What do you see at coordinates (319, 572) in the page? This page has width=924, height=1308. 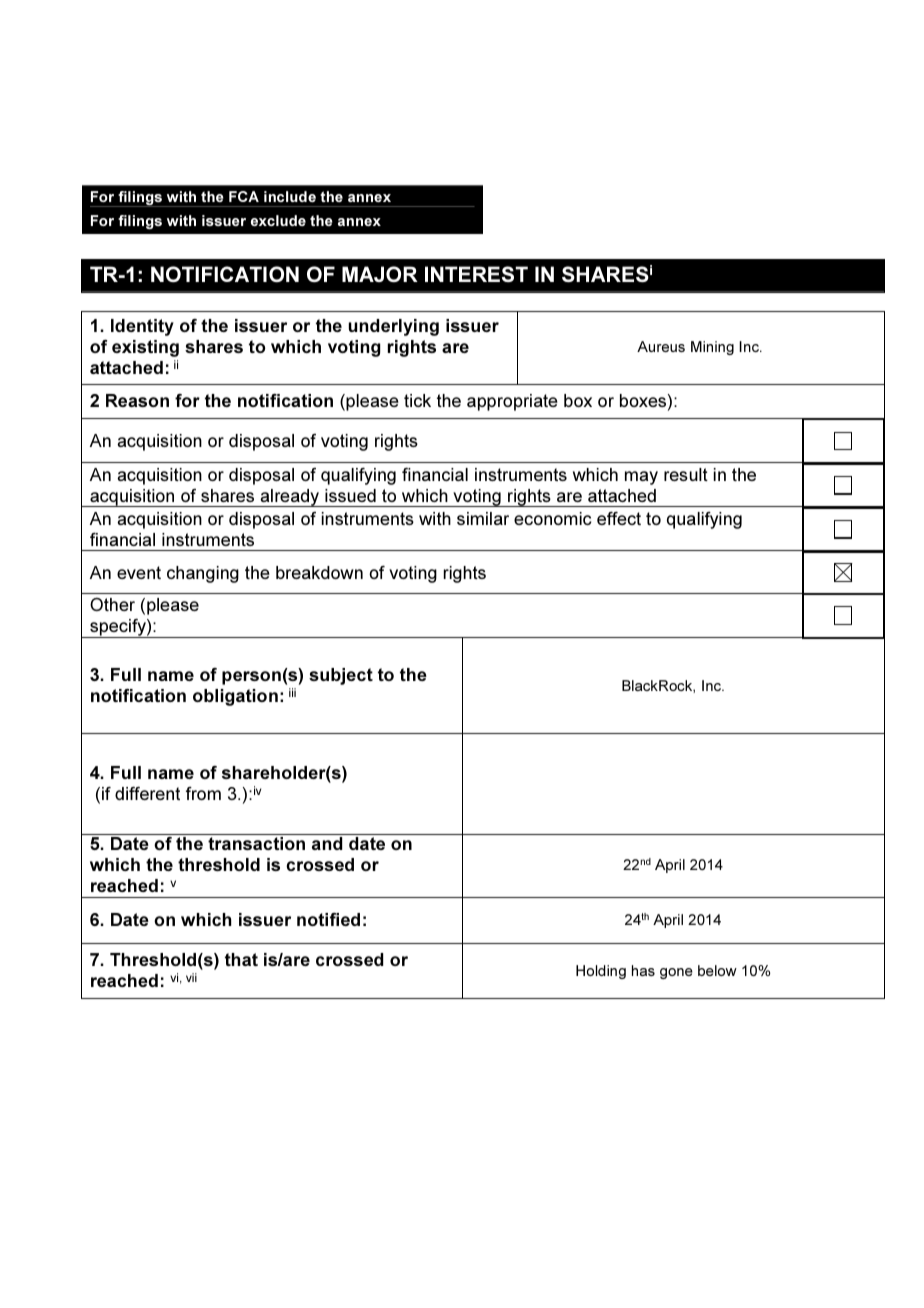 I see `breakdown` at bounding box center [319, 572].
